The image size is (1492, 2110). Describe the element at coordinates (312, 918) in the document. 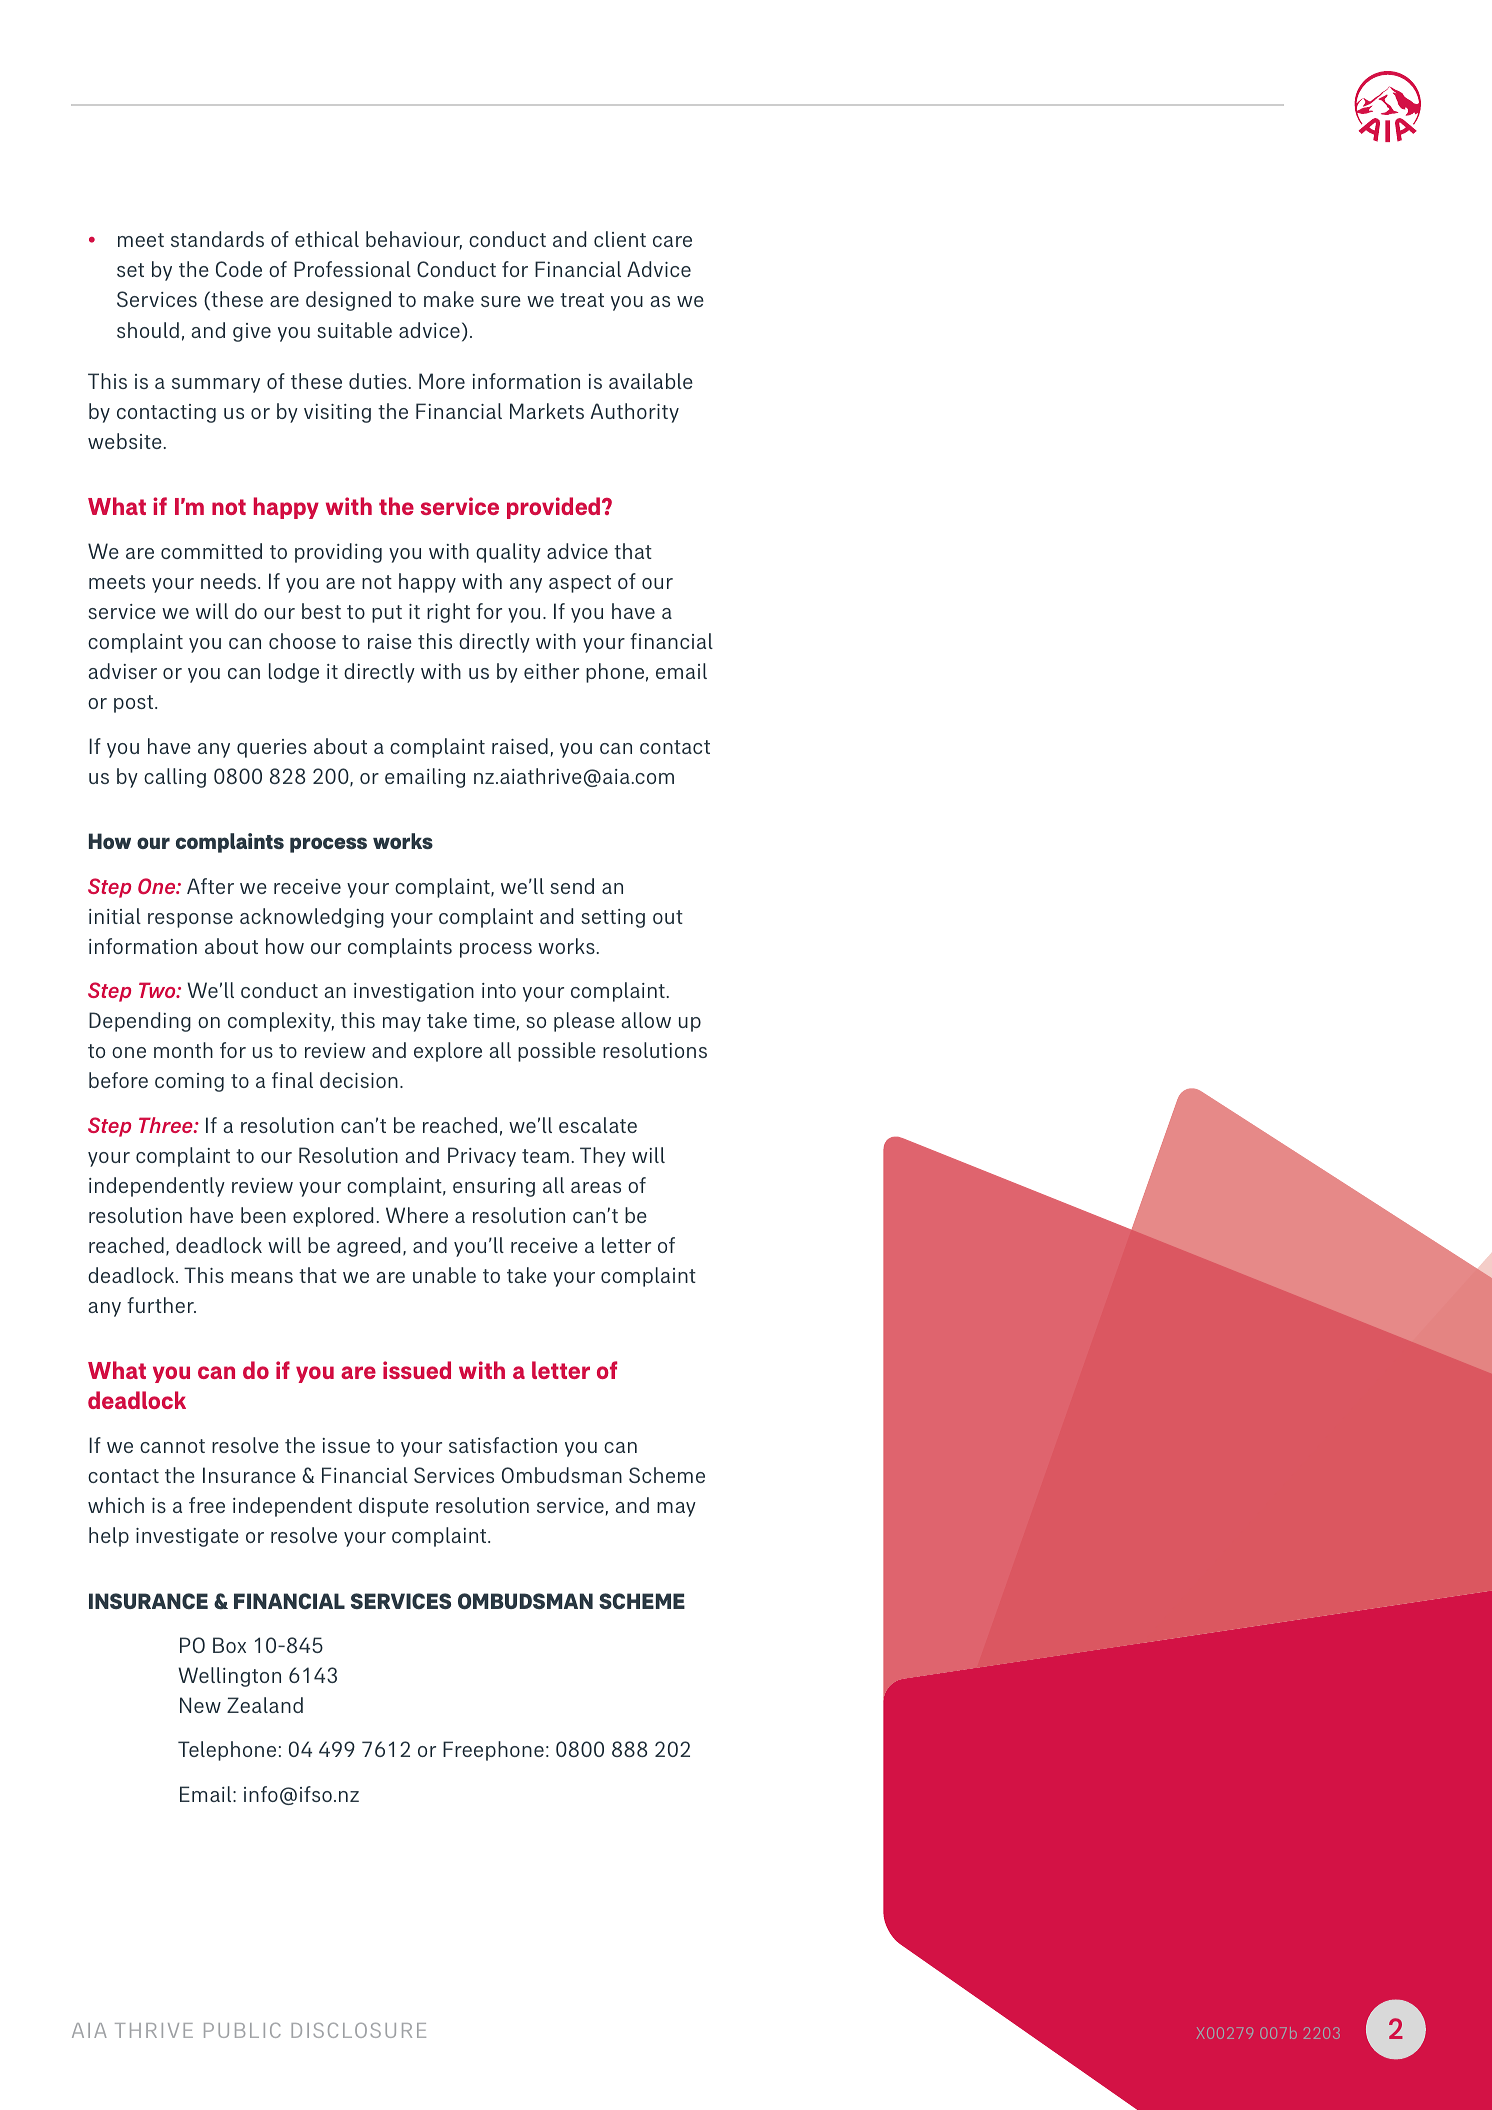

I see `acknowledging` at that location.
